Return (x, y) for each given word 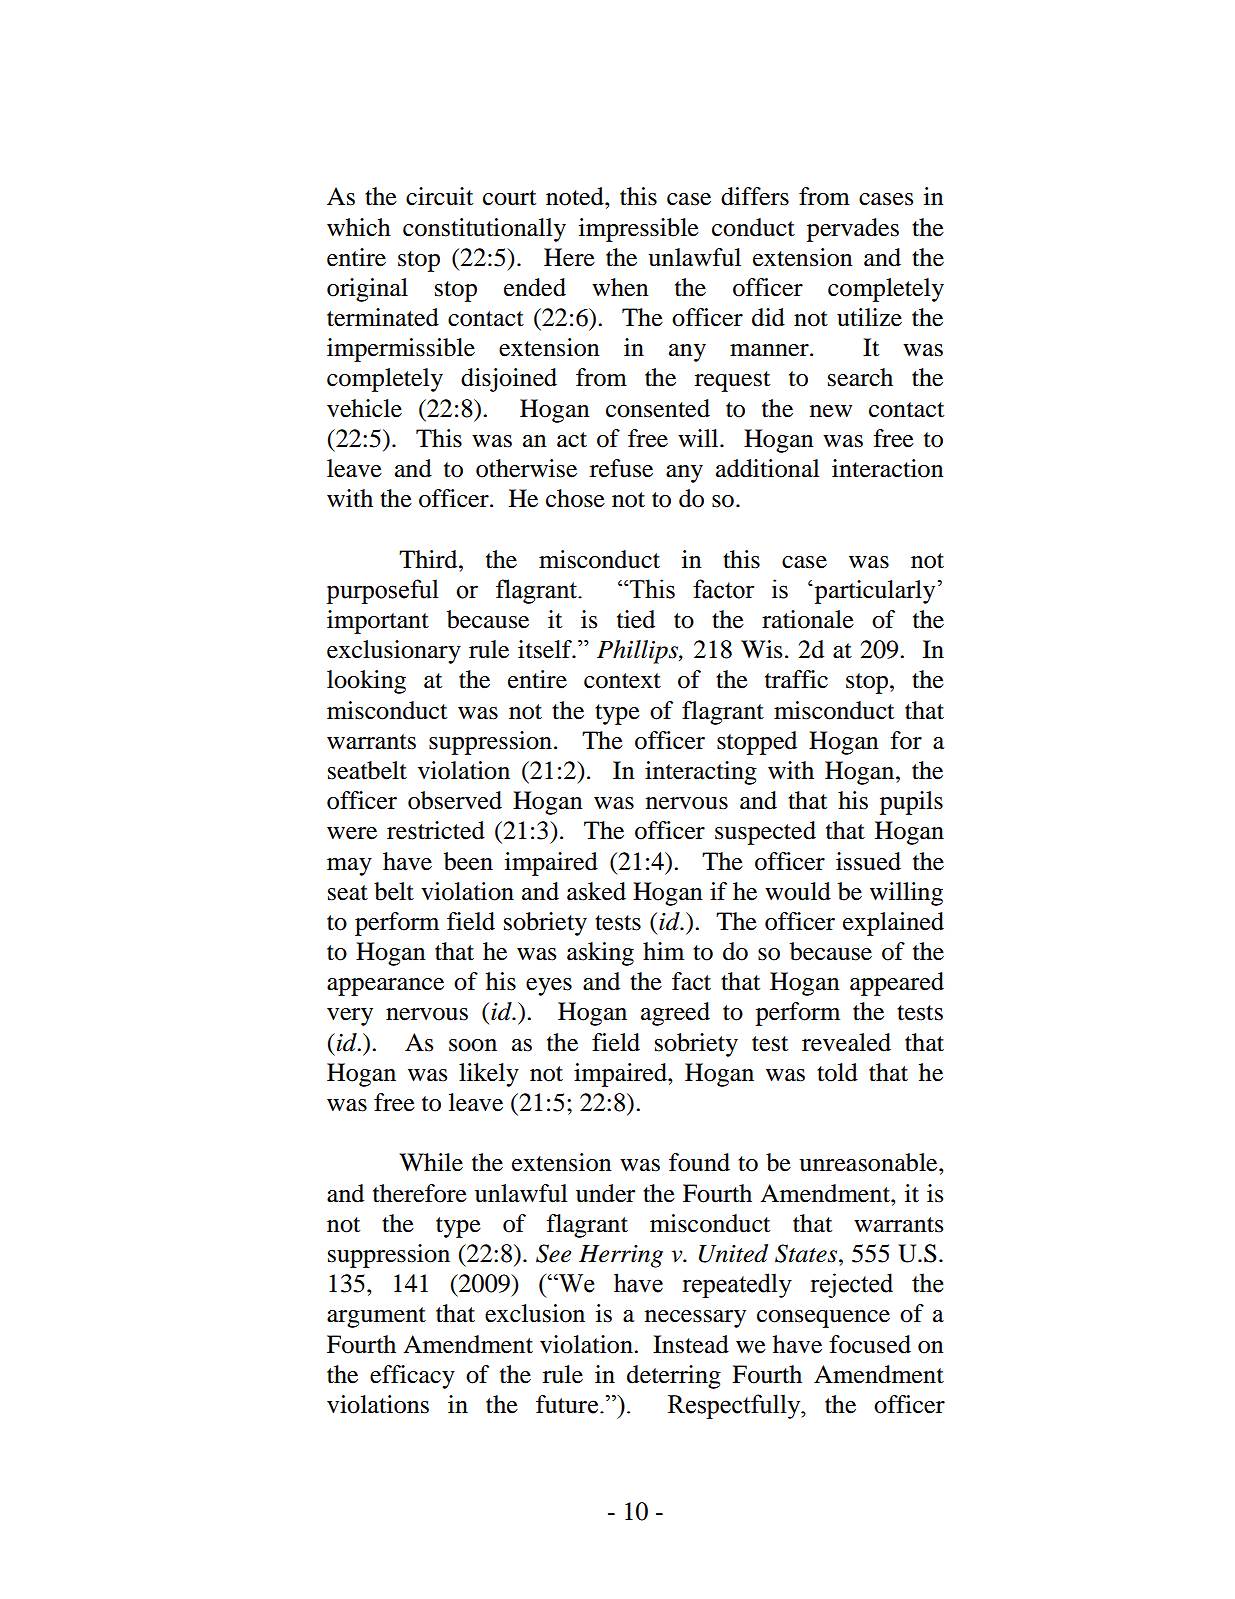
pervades (853, 230)
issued (868, 861)
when (620, 287)
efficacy (412, 1377)
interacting (701, 773)
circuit (439, 196)
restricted (436, 830)
